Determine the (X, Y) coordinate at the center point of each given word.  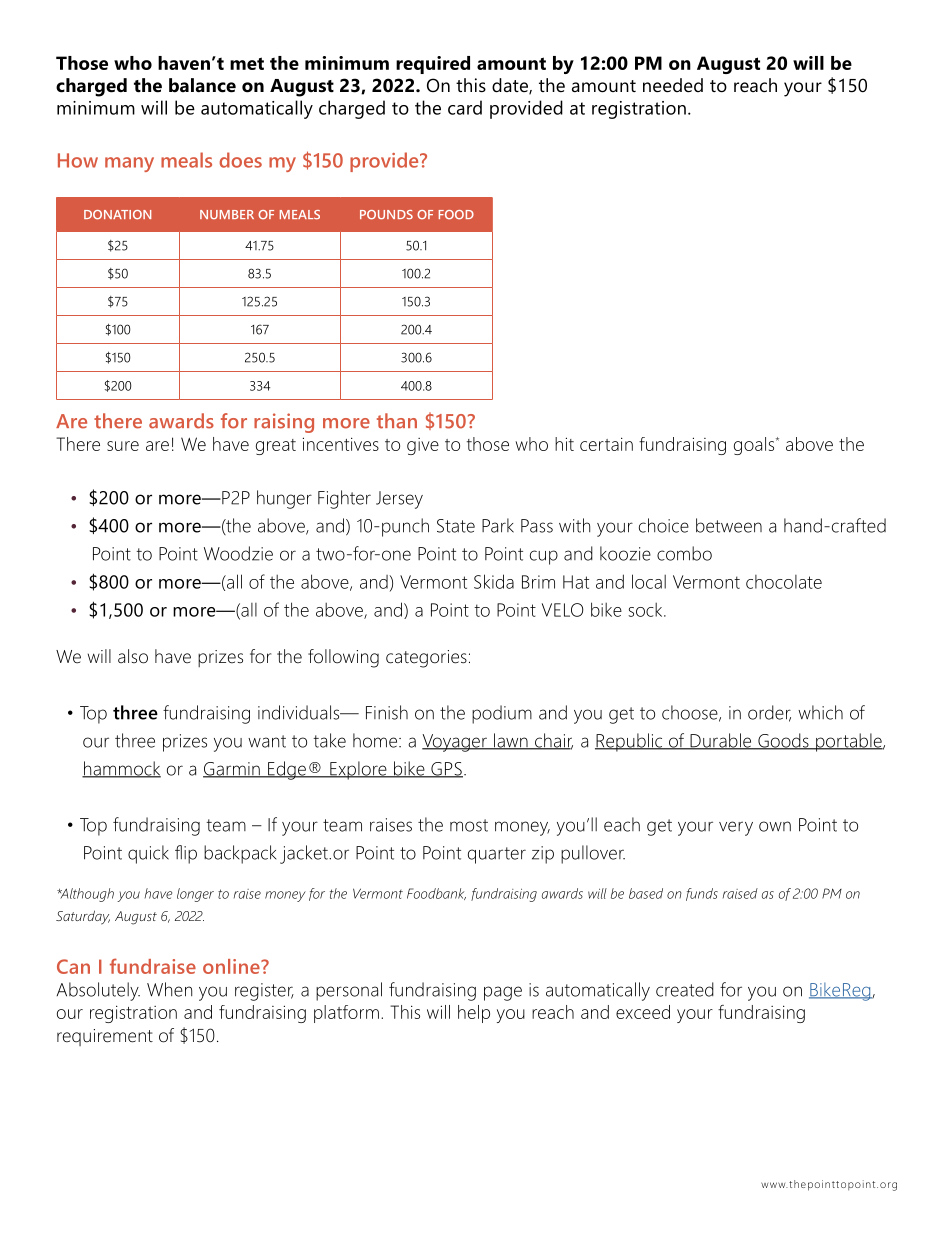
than (397, 421)
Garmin (232, 770)
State (456, 526)
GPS (446, 770)
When (169, 989)
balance (202, 85)
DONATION (117, 215)
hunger (284, 499)
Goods (783, 741)
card (465, 107)
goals (755, 446)
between (729, 525)
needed (673, 85)
